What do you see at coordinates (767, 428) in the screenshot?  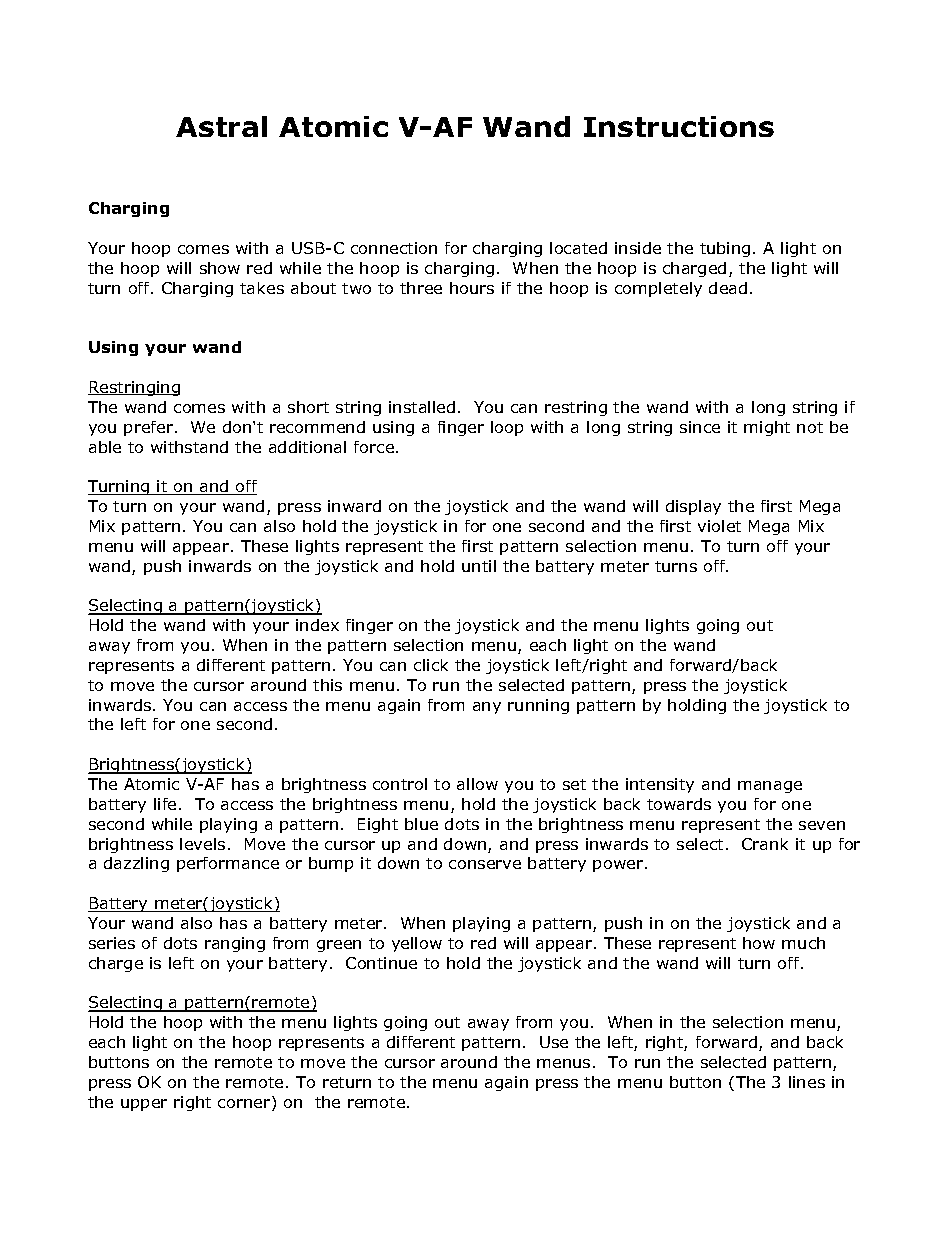 I see `might` at bounding box center [767, 428].
